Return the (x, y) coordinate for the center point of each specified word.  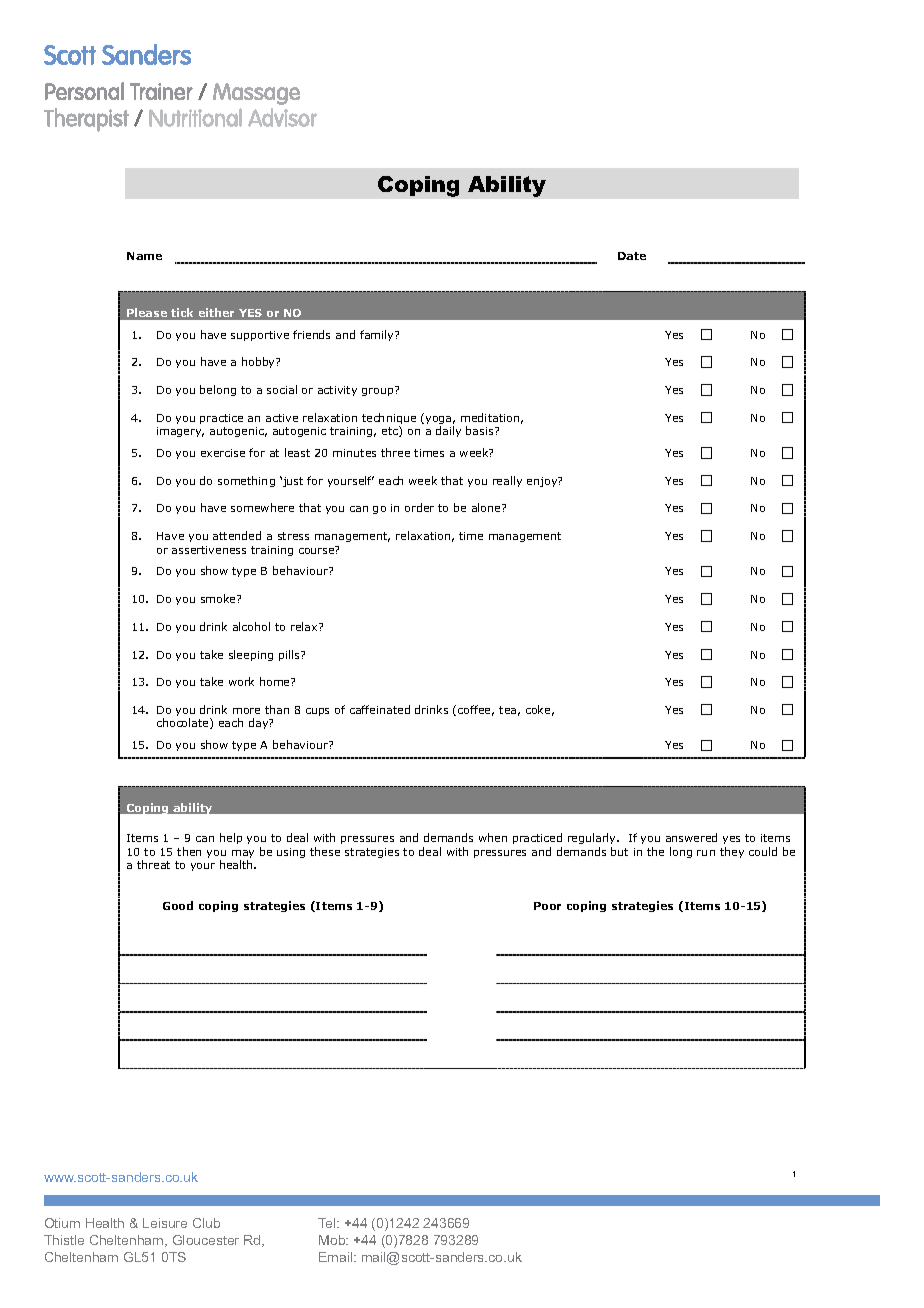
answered (691, 837)
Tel (328, 1223)
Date (632, 256)
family (378, 335)
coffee (476, 710)
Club (206, 1223)
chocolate (184, 723)
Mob (333, 1240)
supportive (260, 336)
